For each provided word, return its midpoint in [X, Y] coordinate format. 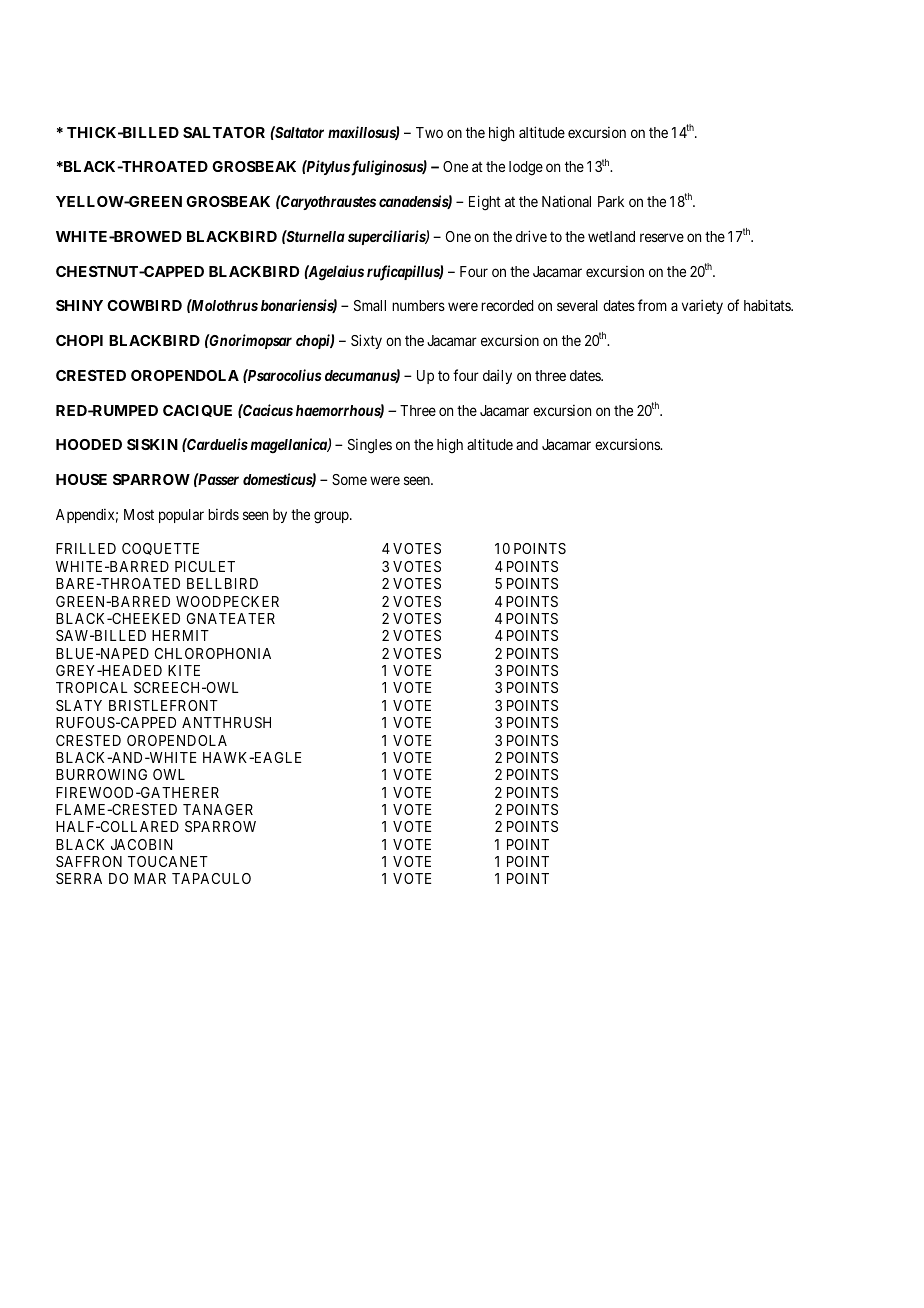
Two [429, 132]
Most [139, 514]
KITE [184, 670]
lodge [526, 168]
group [332, 517]
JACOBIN [141, 844]
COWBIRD [144, 305]
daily [497, 376]
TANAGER [218, 809]
